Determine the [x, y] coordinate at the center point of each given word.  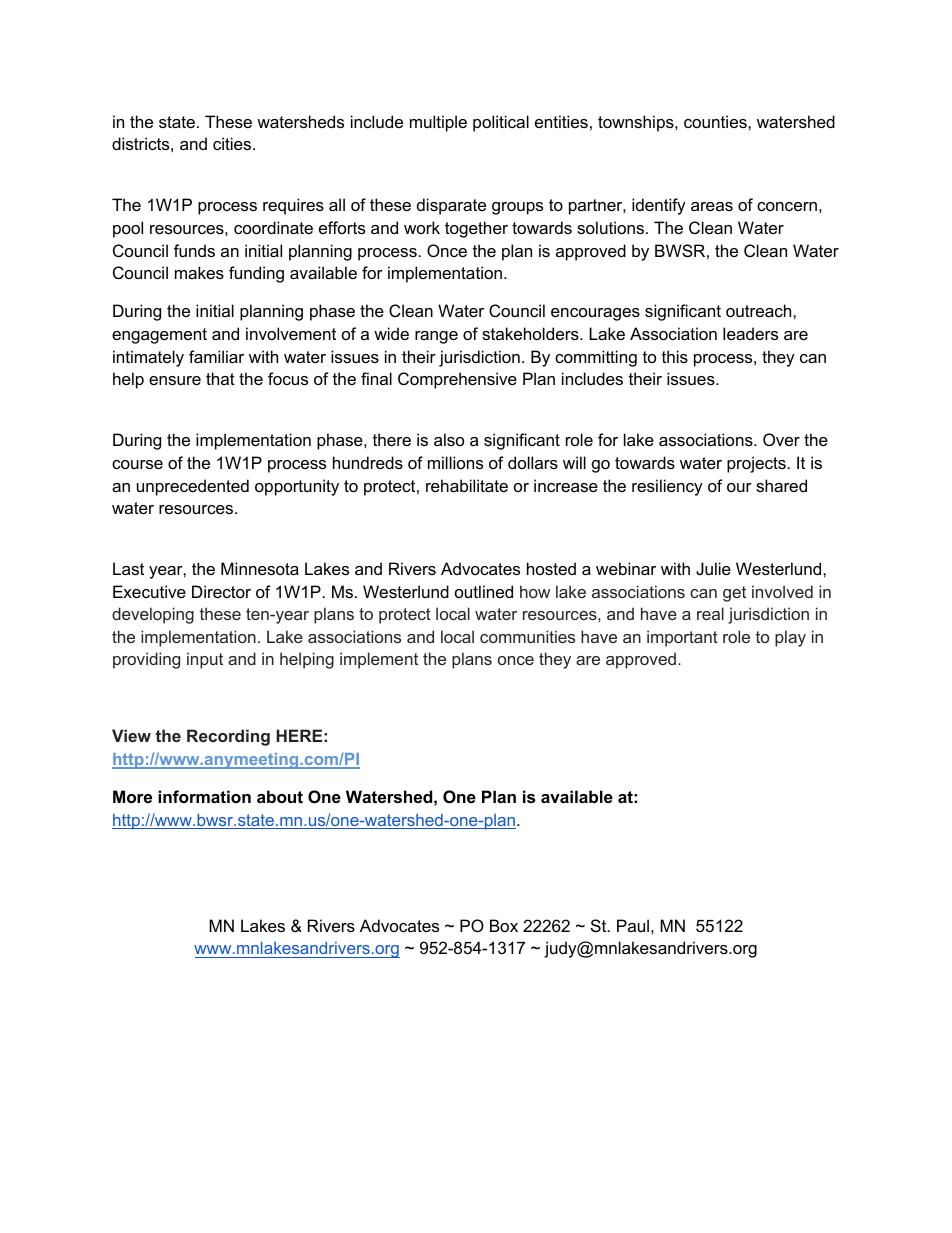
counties [716, 121]
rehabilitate [467, 485]
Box [504, 925]
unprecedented [193, 487]
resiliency [667, 487]
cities [233, 143]
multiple [438, 123]
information [204, 796]
